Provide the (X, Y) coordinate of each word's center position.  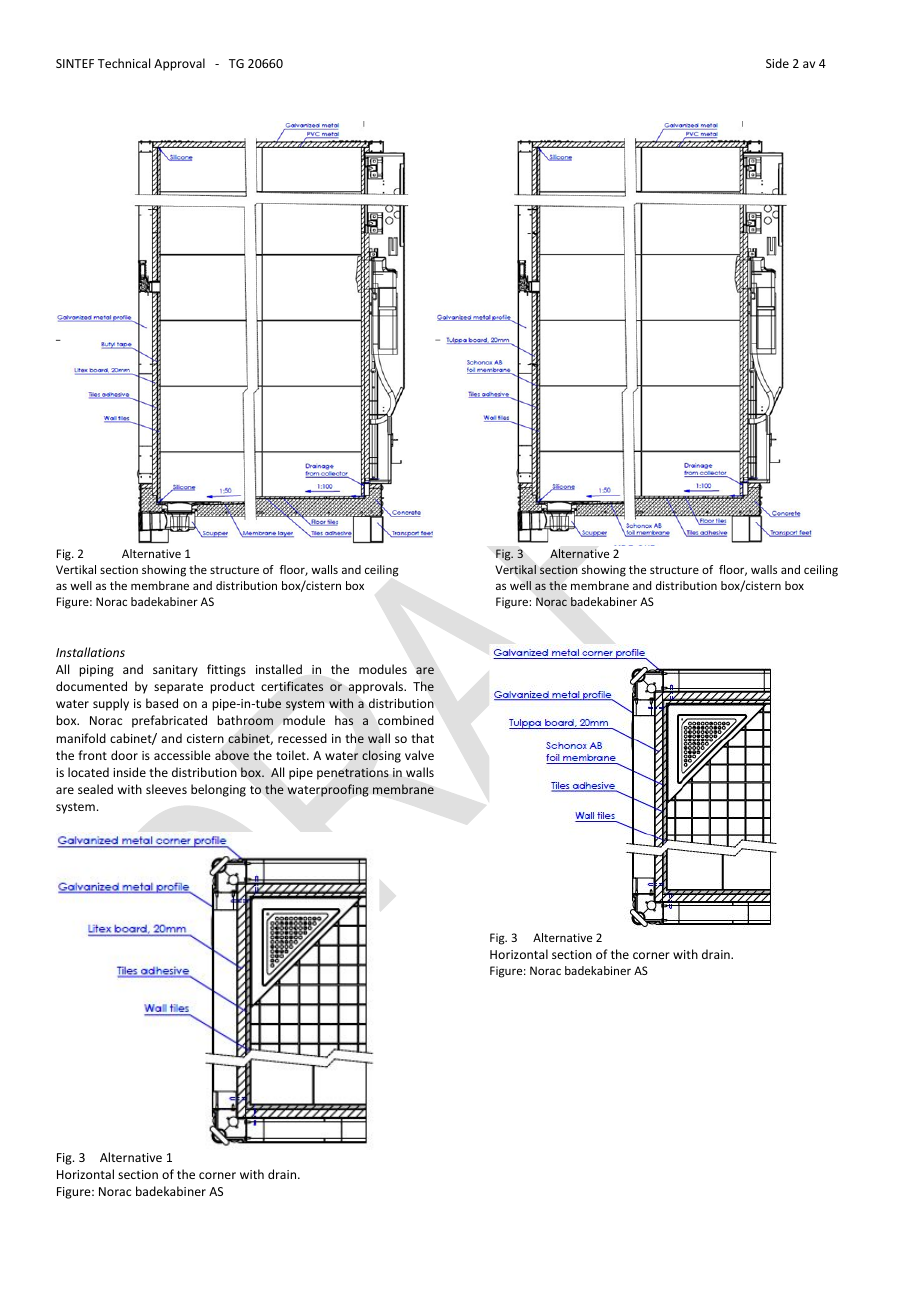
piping (96, 671)
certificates (292, 686)
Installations (90, 652)
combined (406, 720)
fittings (226, 670)
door (124, 755)
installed (279, 669)
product (232, 687)
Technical (124, 63)
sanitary (175, 671)
